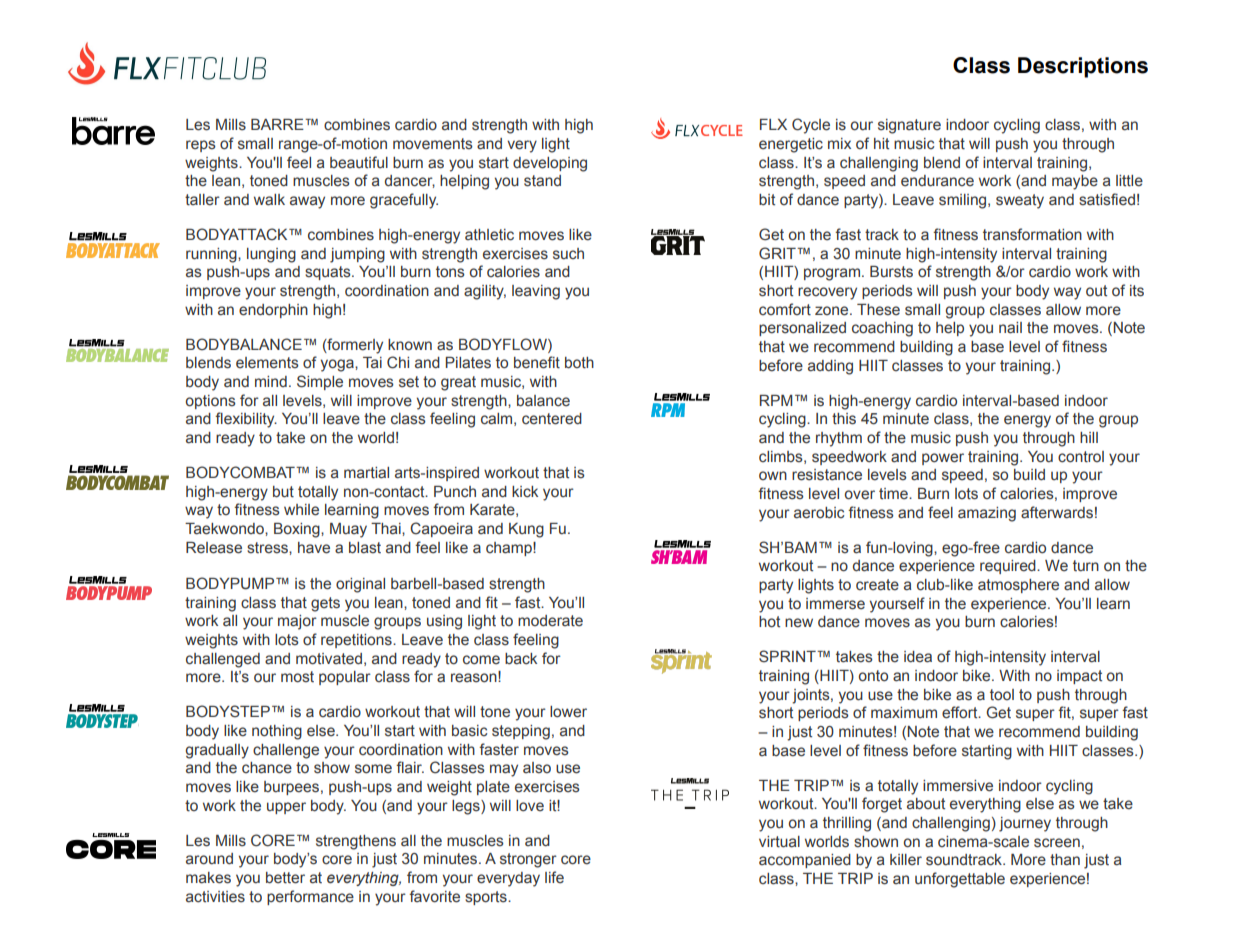 The image size is (1233, 952). What do you see at coordinates (1009, 567) in the screenshot?
I see `required` at bounding box center [1009, 567].
